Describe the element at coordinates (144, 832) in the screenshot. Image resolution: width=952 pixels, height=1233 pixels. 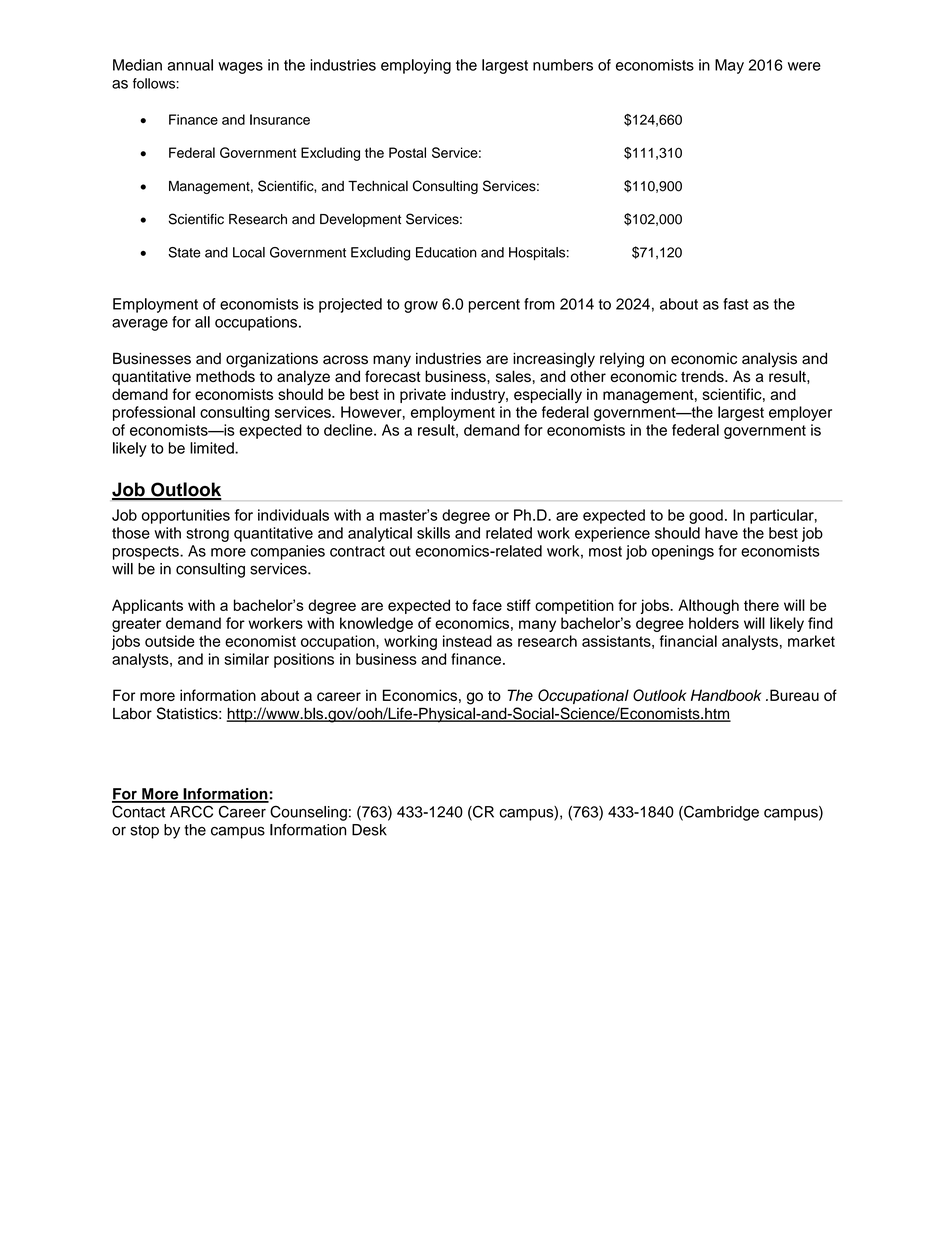
I see `stop` at that location.
